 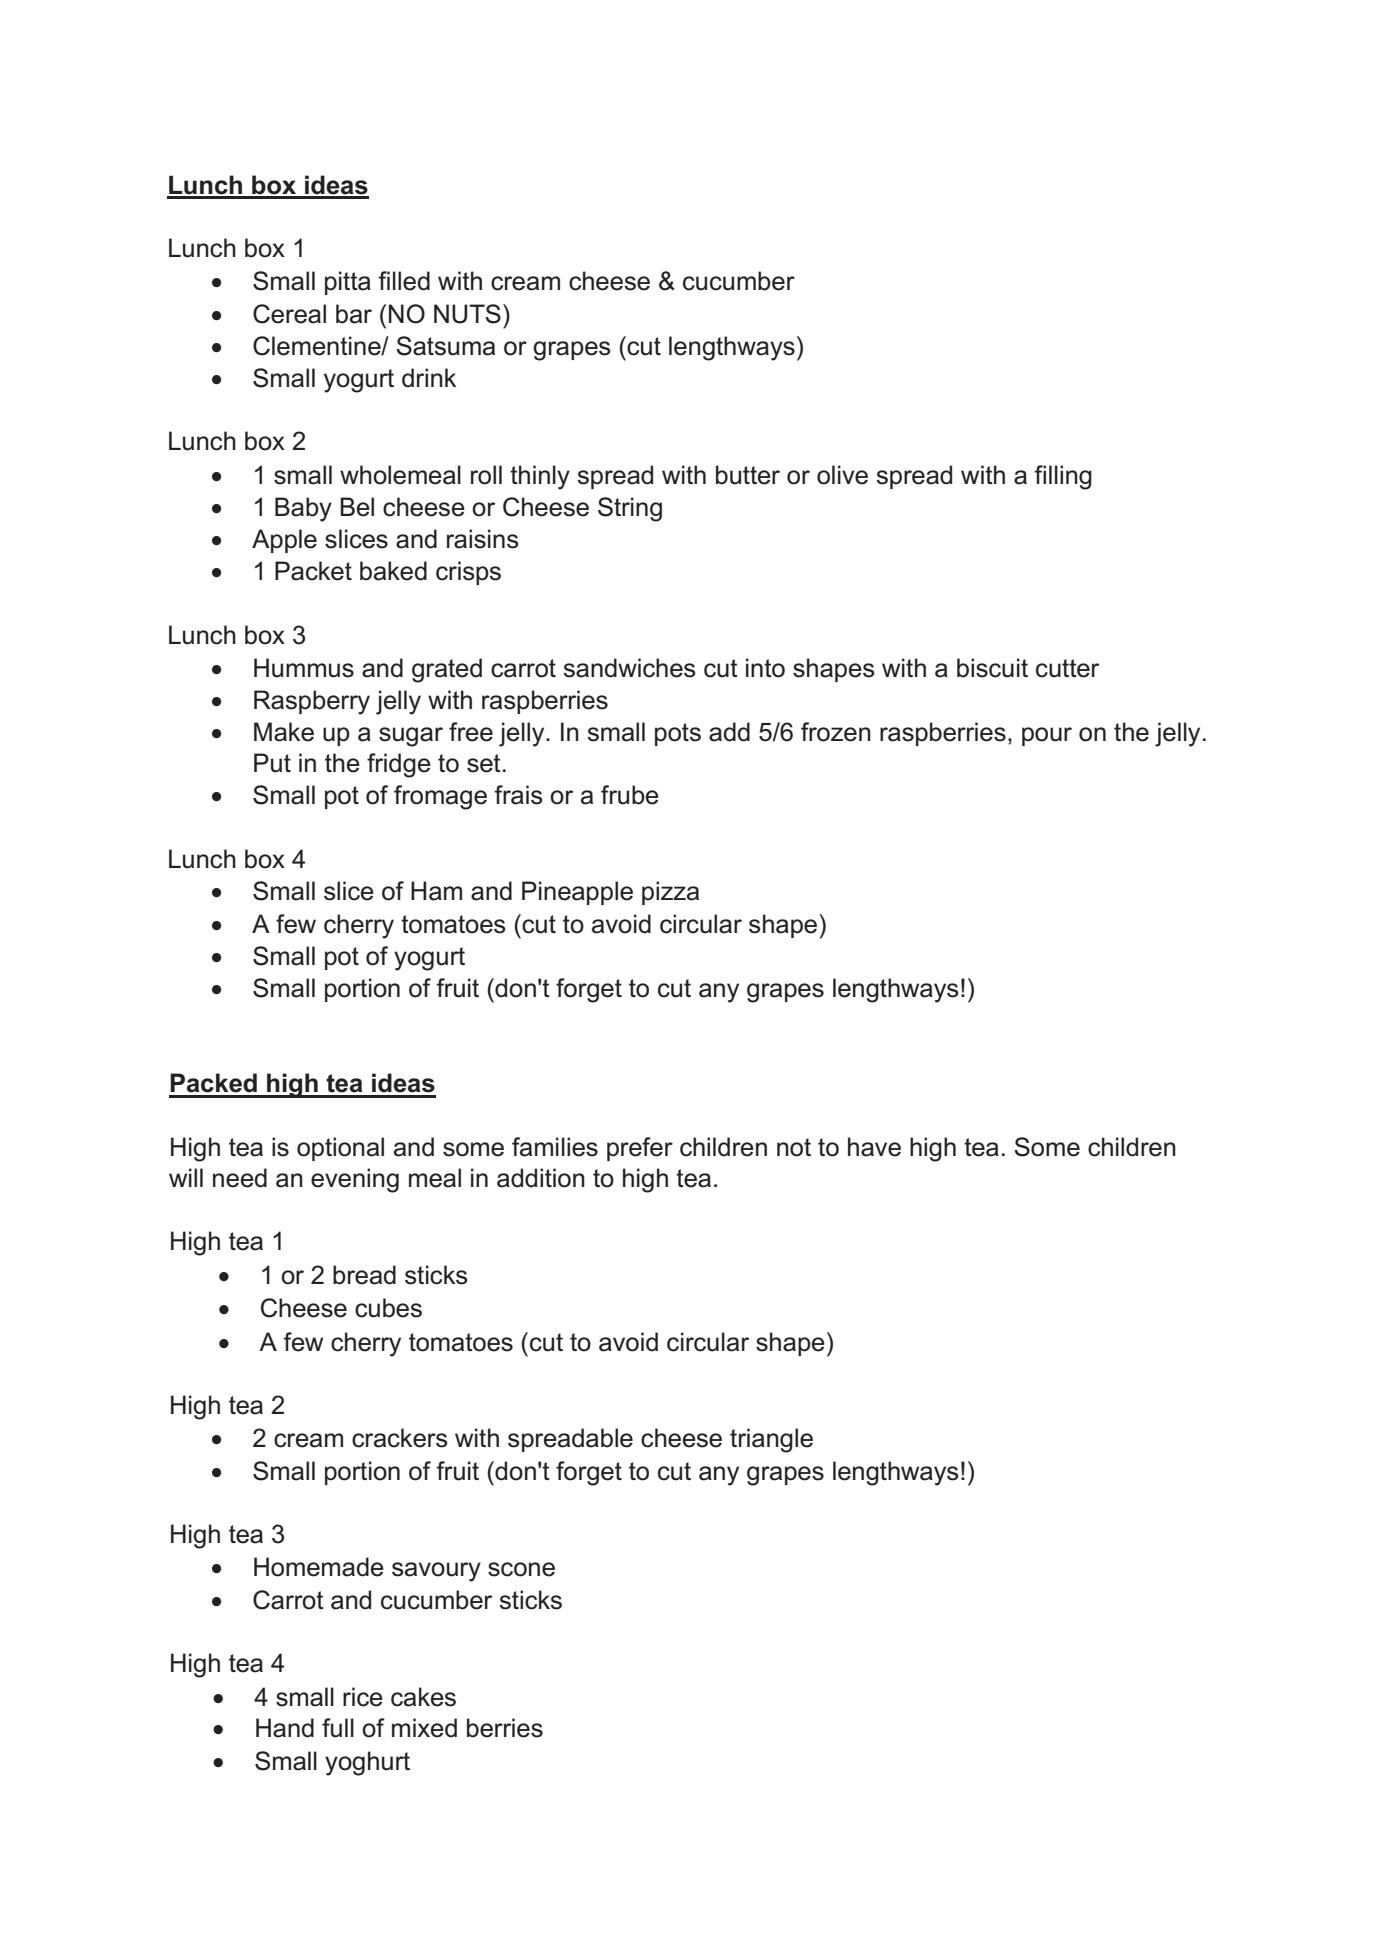 I want to click on Hand, so click(x=285, y=1728).
